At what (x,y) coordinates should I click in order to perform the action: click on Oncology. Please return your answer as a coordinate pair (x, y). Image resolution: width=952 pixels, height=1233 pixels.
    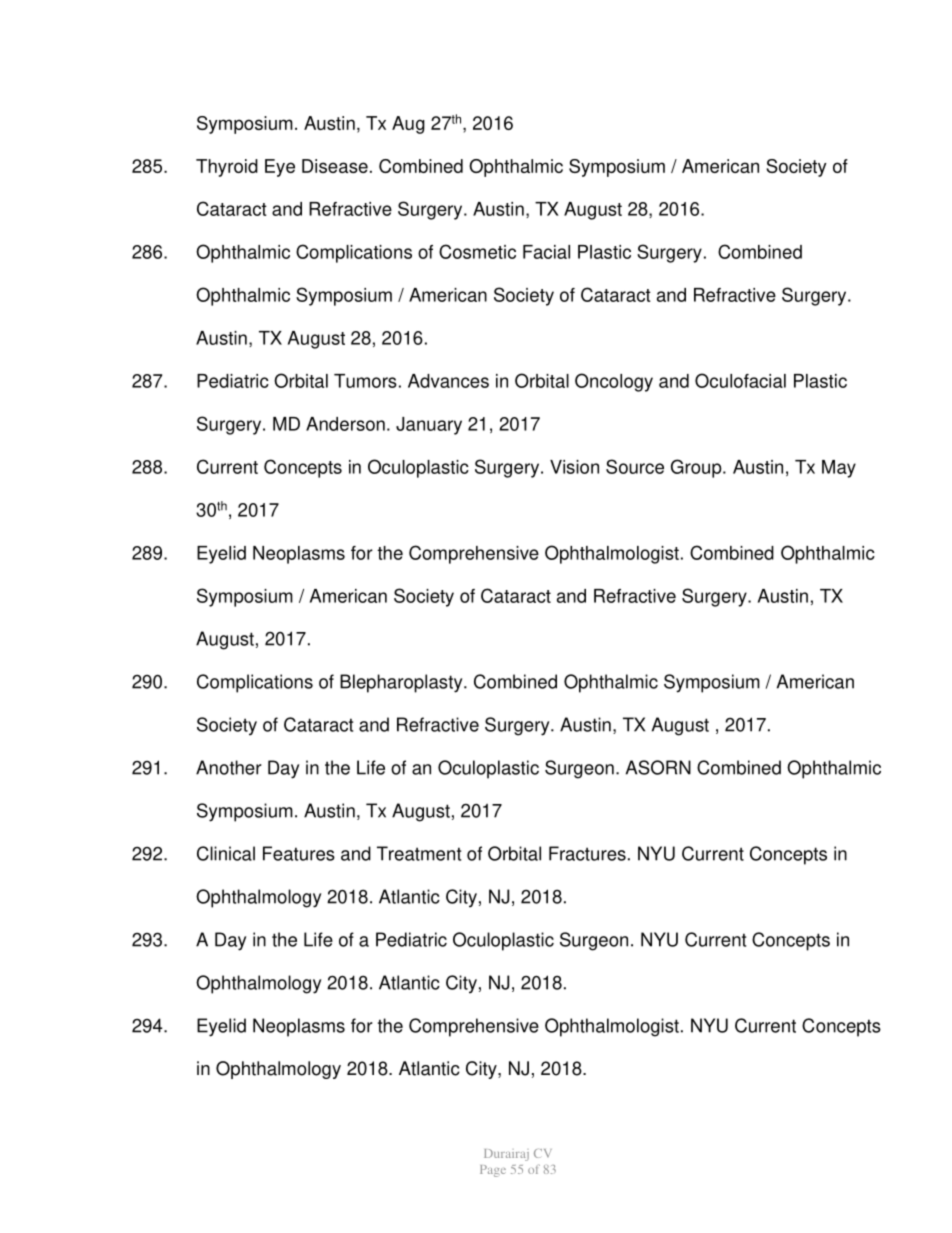
    Looking at the image, I should click on (614, 382).
